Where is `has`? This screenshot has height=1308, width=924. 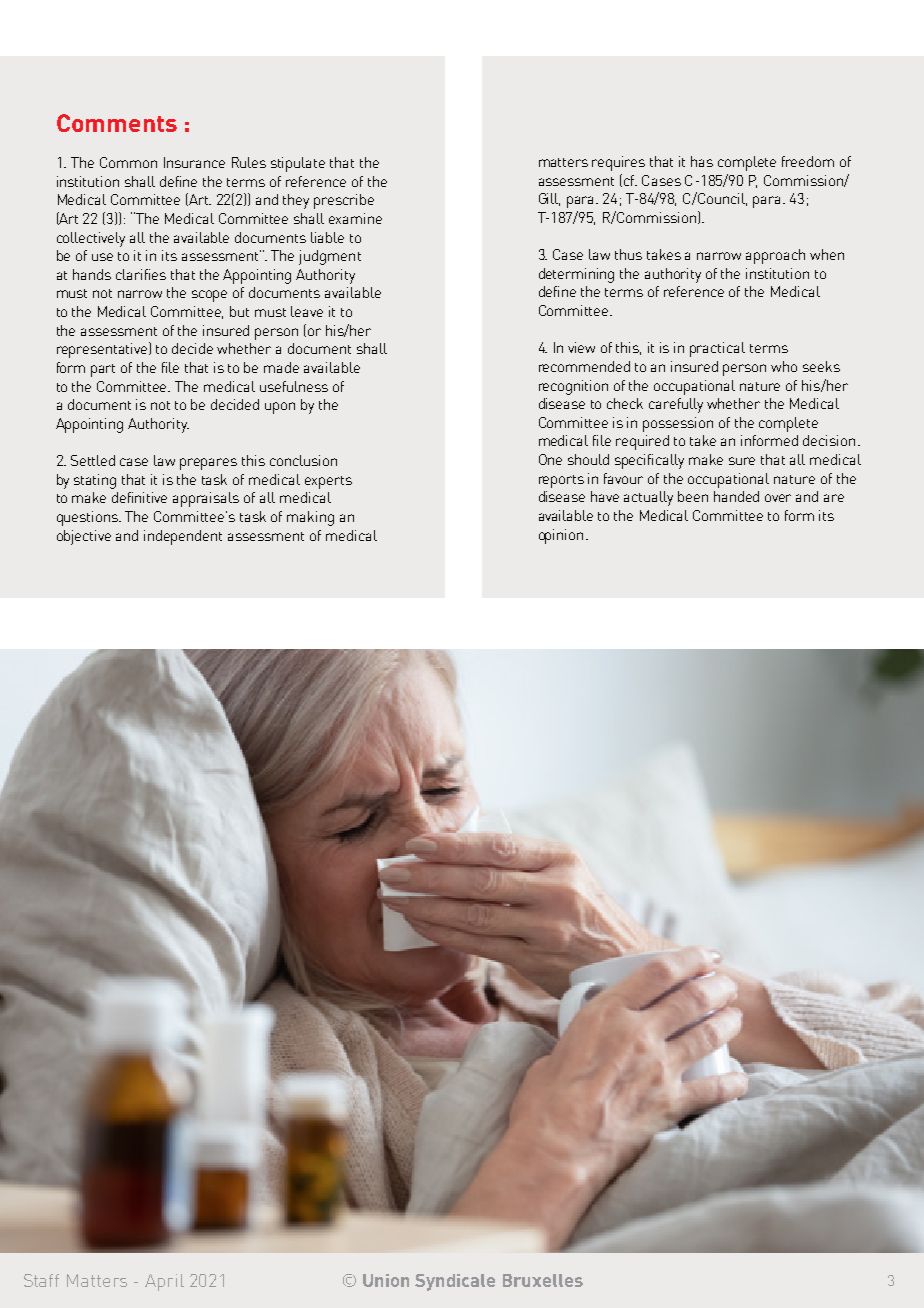 has is located at coordinates (702, 161).
